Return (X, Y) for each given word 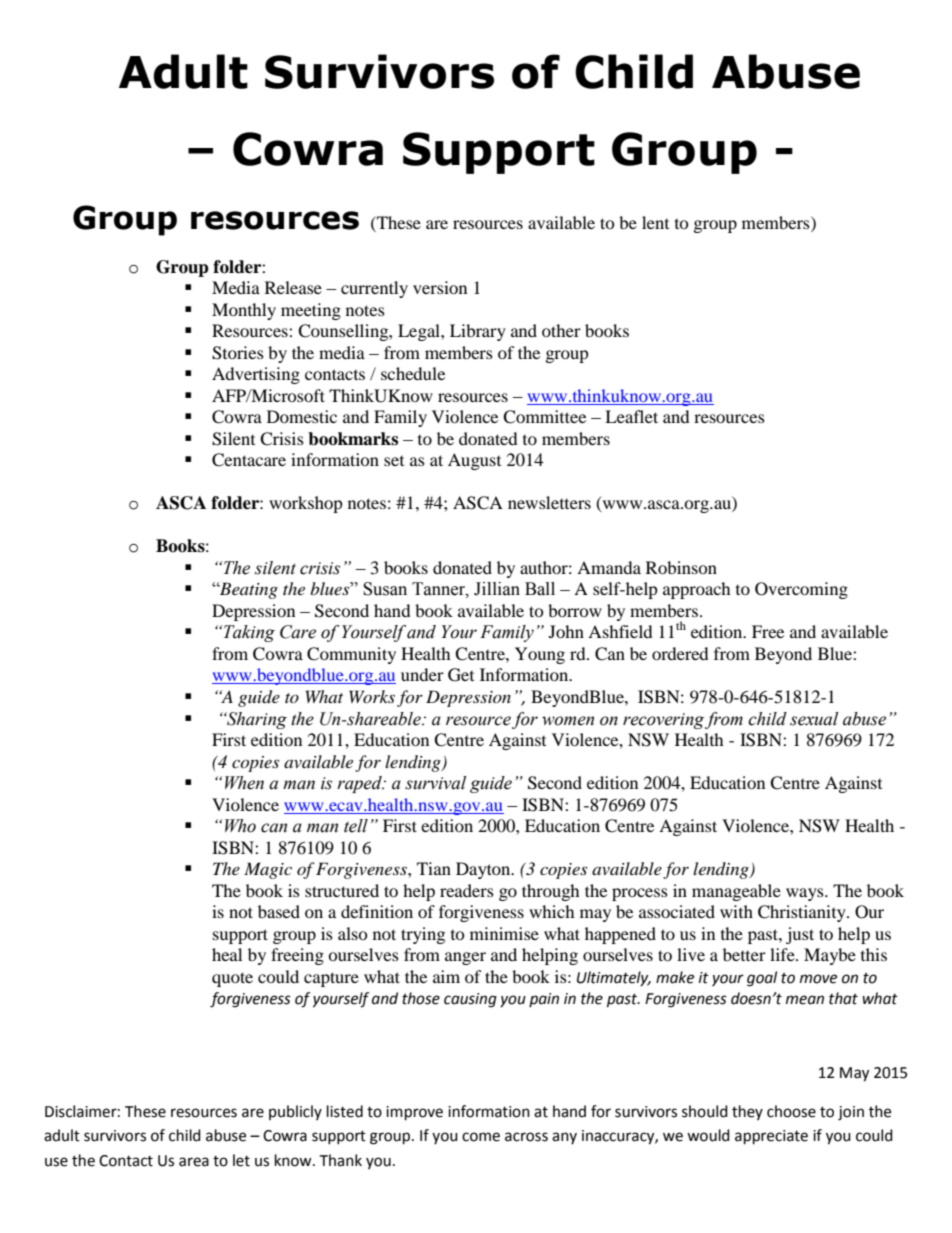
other (561, 330)
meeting (311, 311)
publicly (295, 1112)
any (564, 1138)
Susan (385, 589)
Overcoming (801, 590)
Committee (544, 417)
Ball (540, 589)
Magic (268, 870)
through (551, 892)
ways (806, 894)
